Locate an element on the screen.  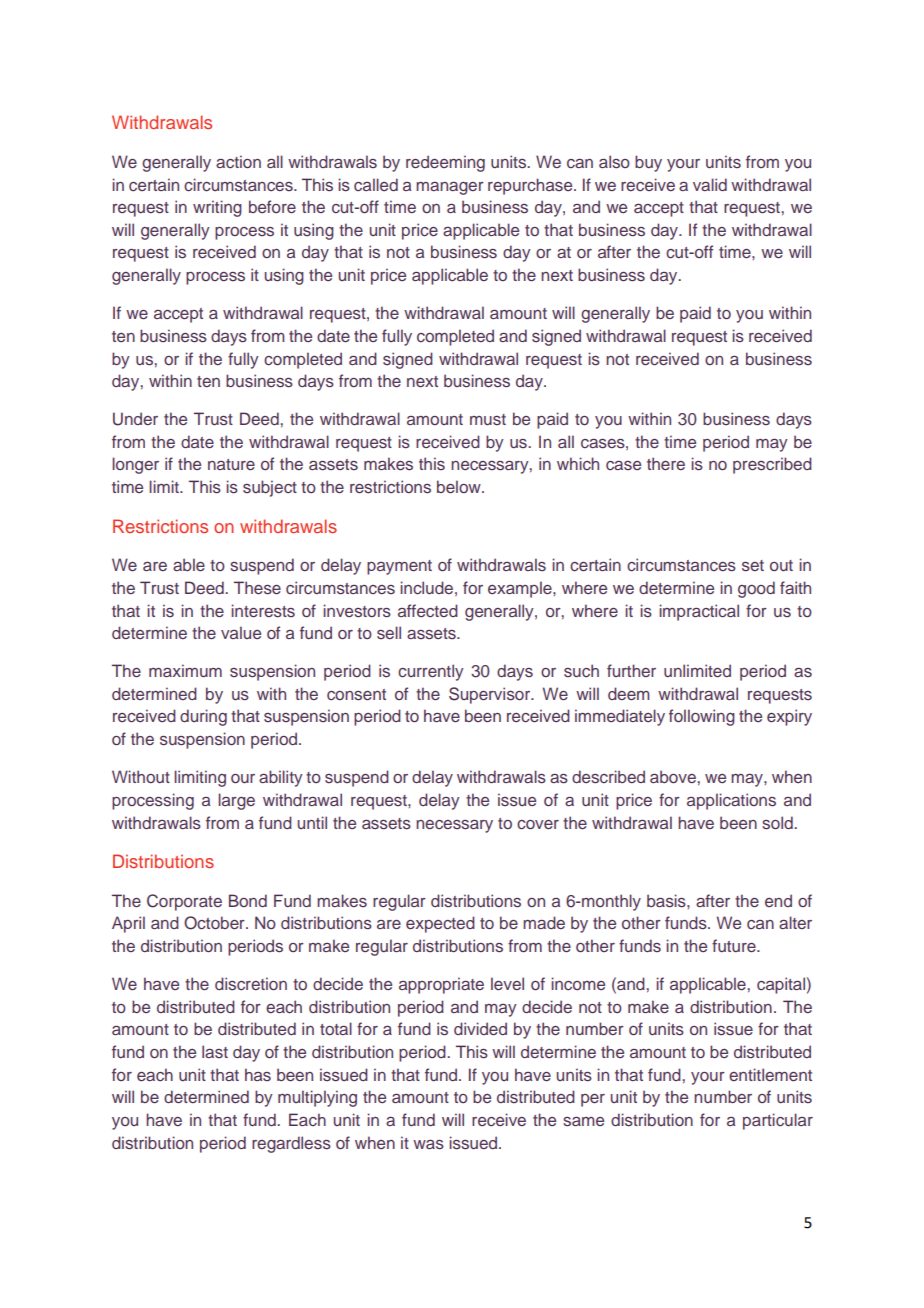
valid is located at coordinates (710, 184).
